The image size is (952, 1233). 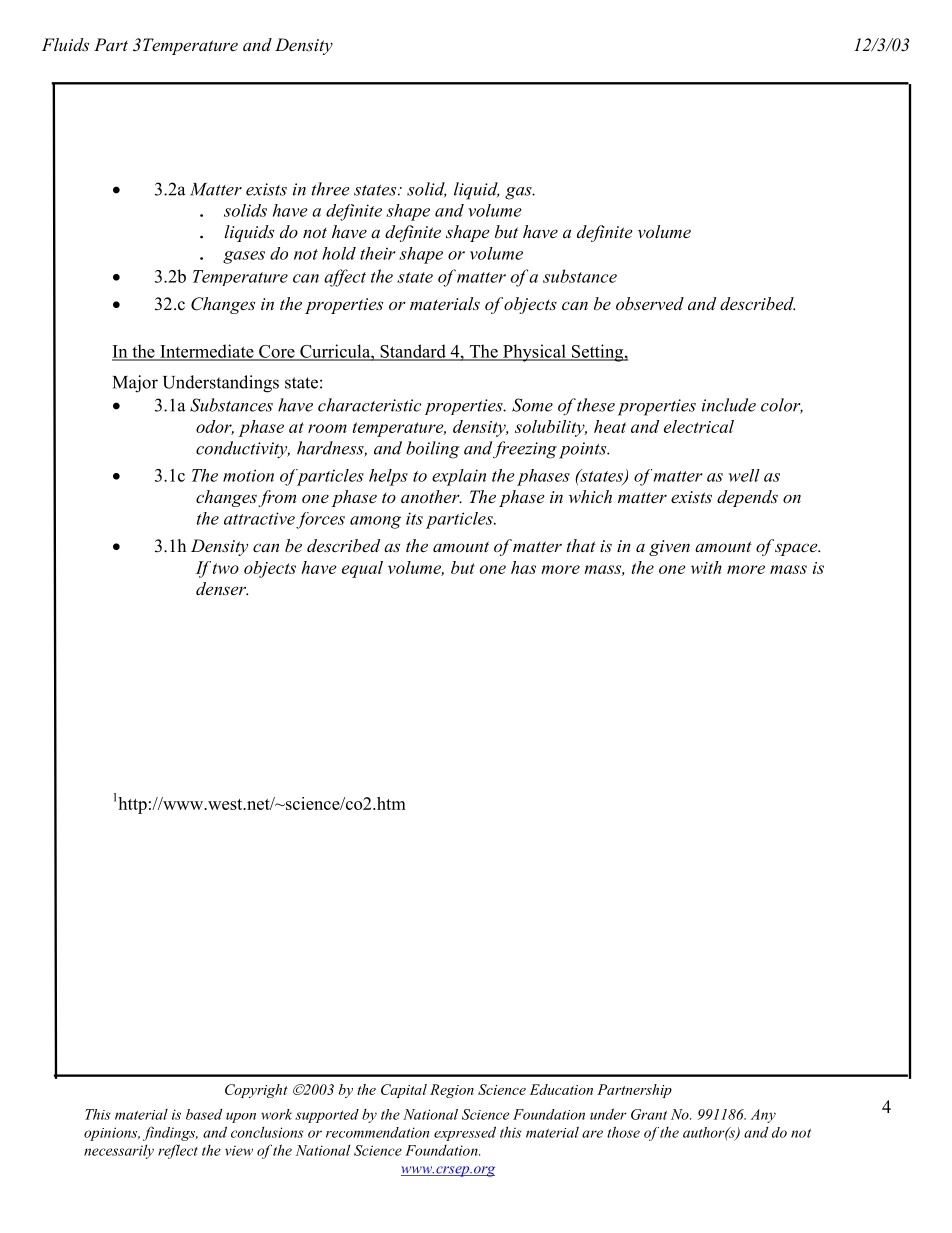 What do you see at coordinates (256, 1091) in the screenshot?
I see `Copyright` at bounding box center [256, 1091].
